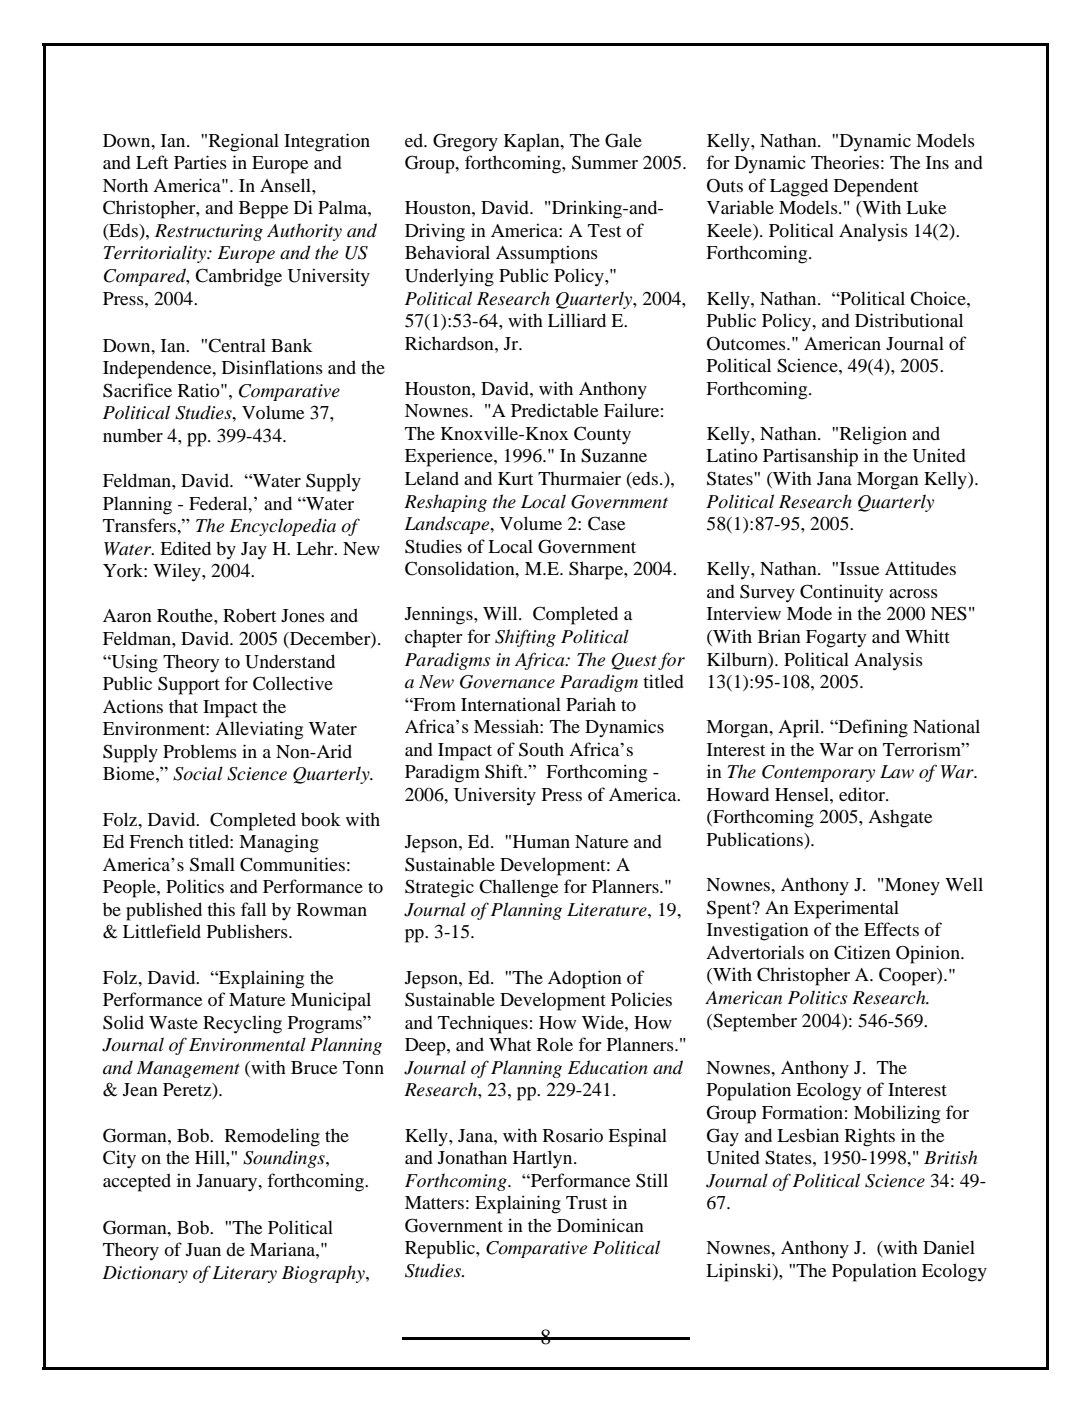 The width and height of the screenshot is (1092, 1413). Describe the element at coordinates (203, 1249) in the screenshot. I see `Juan` at that location.
